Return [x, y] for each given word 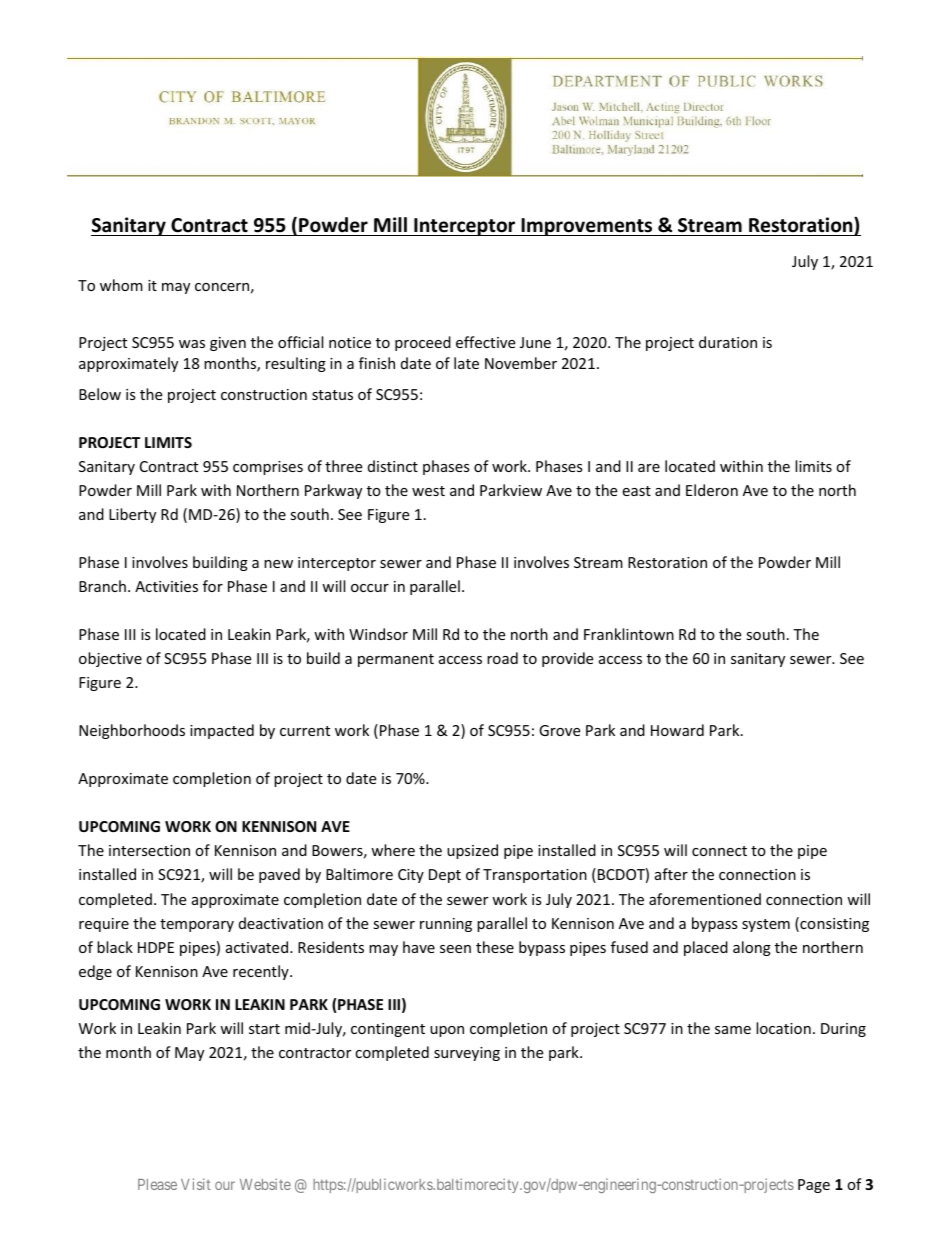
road [502, 658]
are [649, 468]
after [671, 874]
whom [121, 285]
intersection [149, 850]
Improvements [587, 227]
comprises [268, 468]
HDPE [156, 947]
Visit [196, 1184]
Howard [677, 730]
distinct [393, 466]
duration [728, 342]
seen [455, 949]
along [752, 948]
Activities [166, 586]
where [393, 850]
